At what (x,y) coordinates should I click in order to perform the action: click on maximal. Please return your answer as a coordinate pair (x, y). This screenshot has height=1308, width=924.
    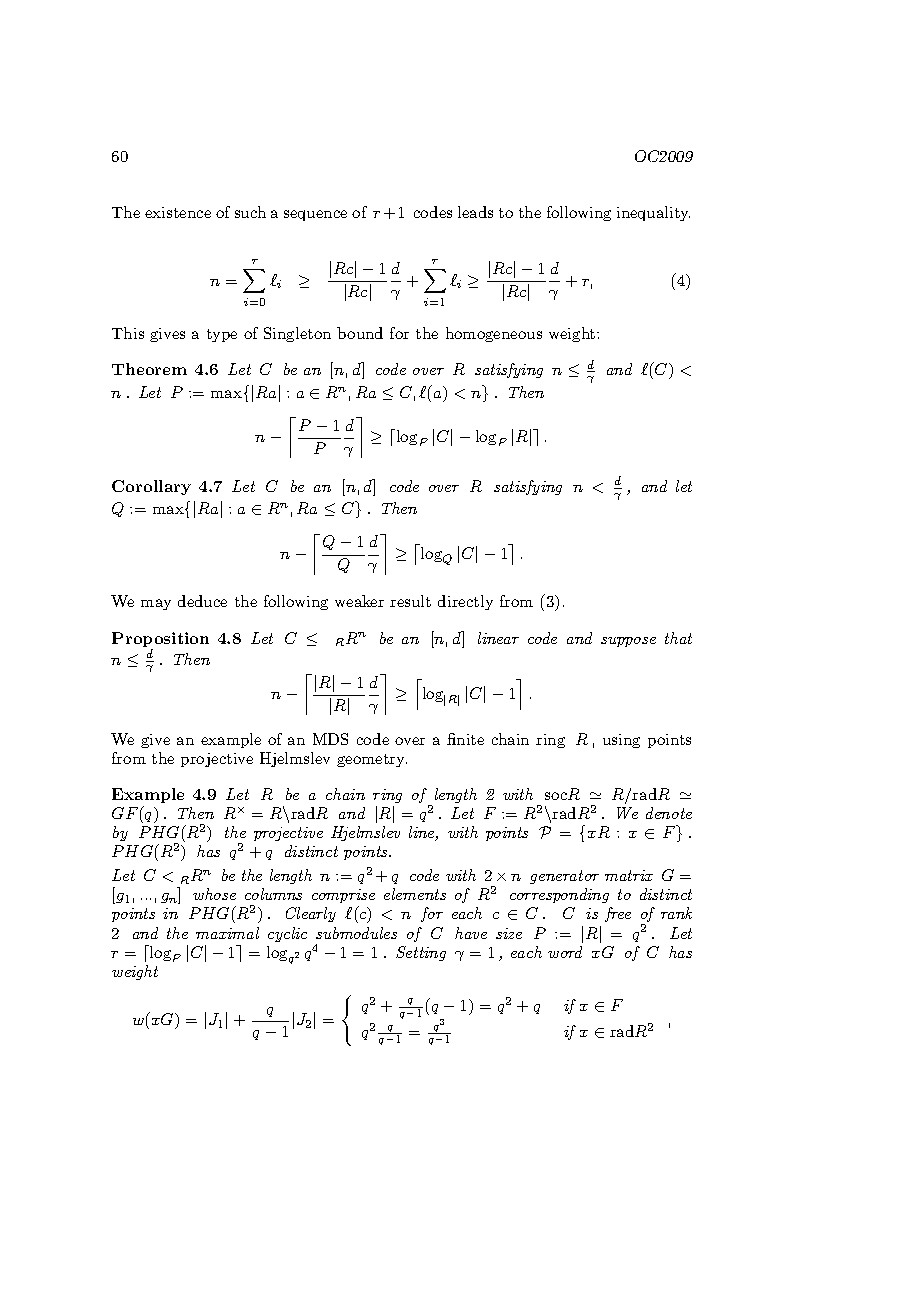
    Looking at the image, I should click on (227, 933).
